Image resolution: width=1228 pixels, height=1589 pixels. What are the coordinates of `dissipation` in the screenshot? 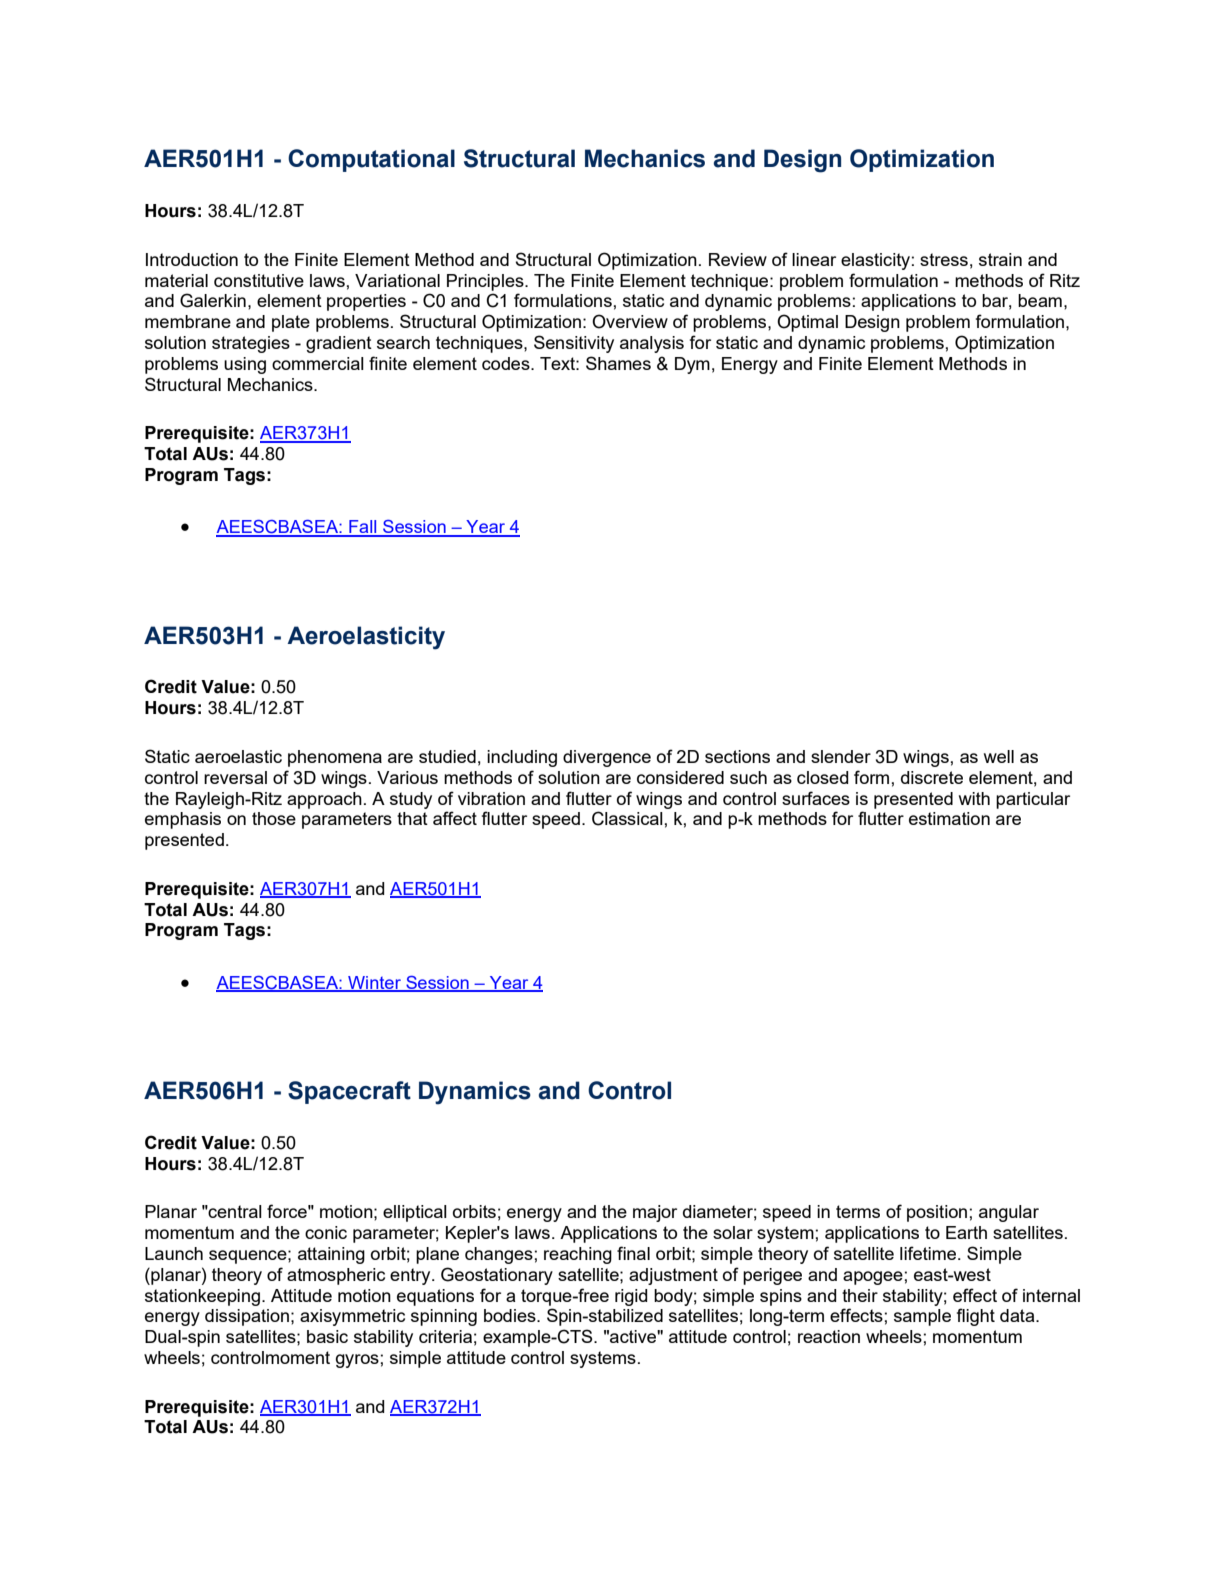 It's located at (248, 1317).
